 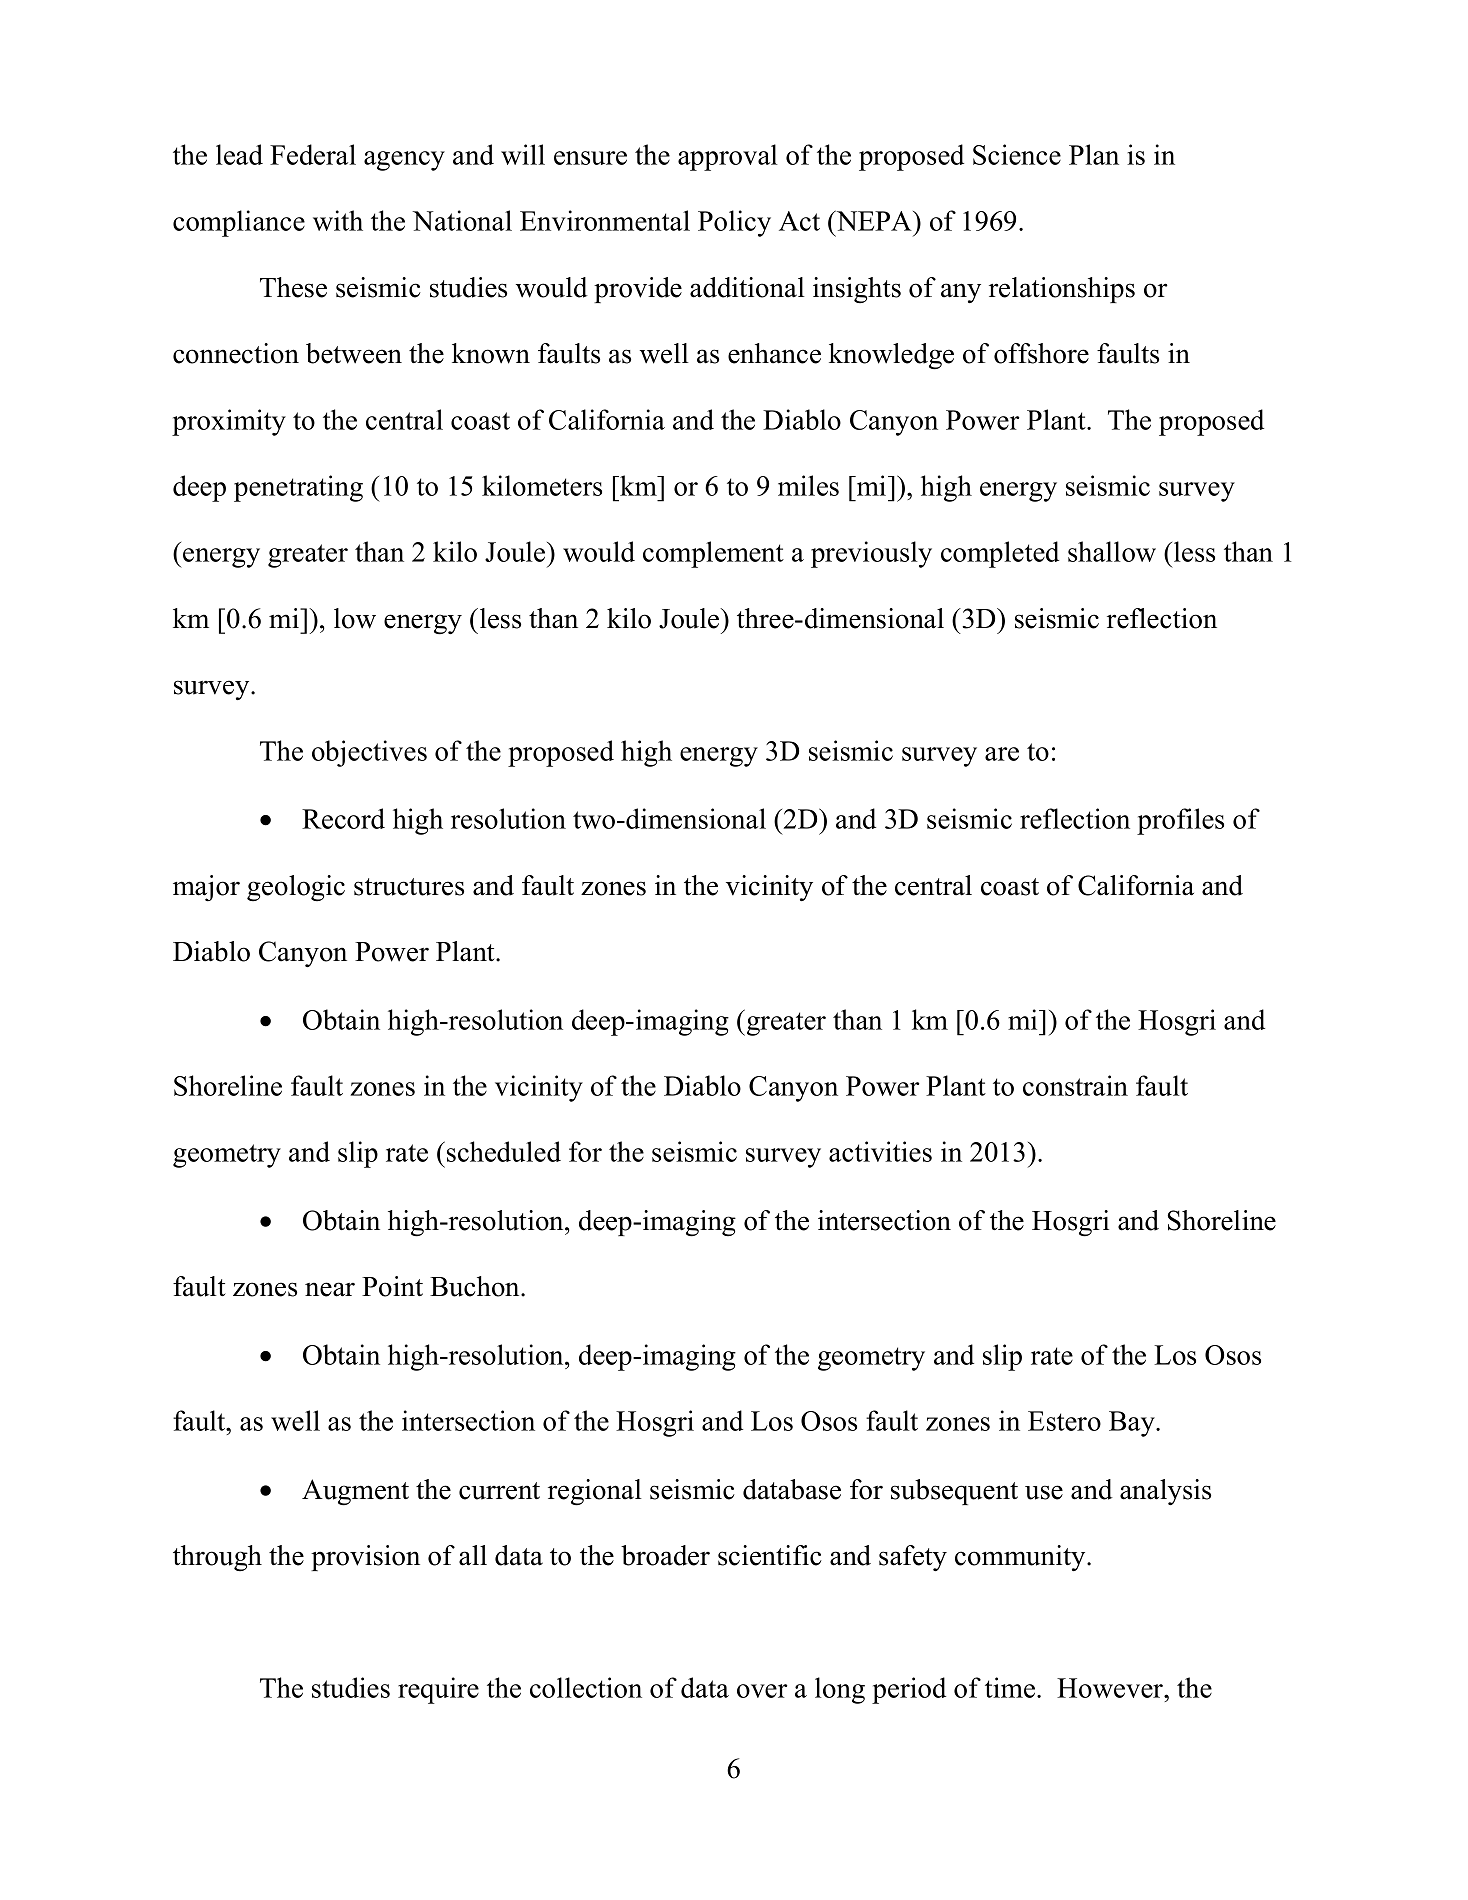 What do you see at coordinates (1075, 1085) in the document?
I see `constrain` at bounding box center [1075, 1085].
